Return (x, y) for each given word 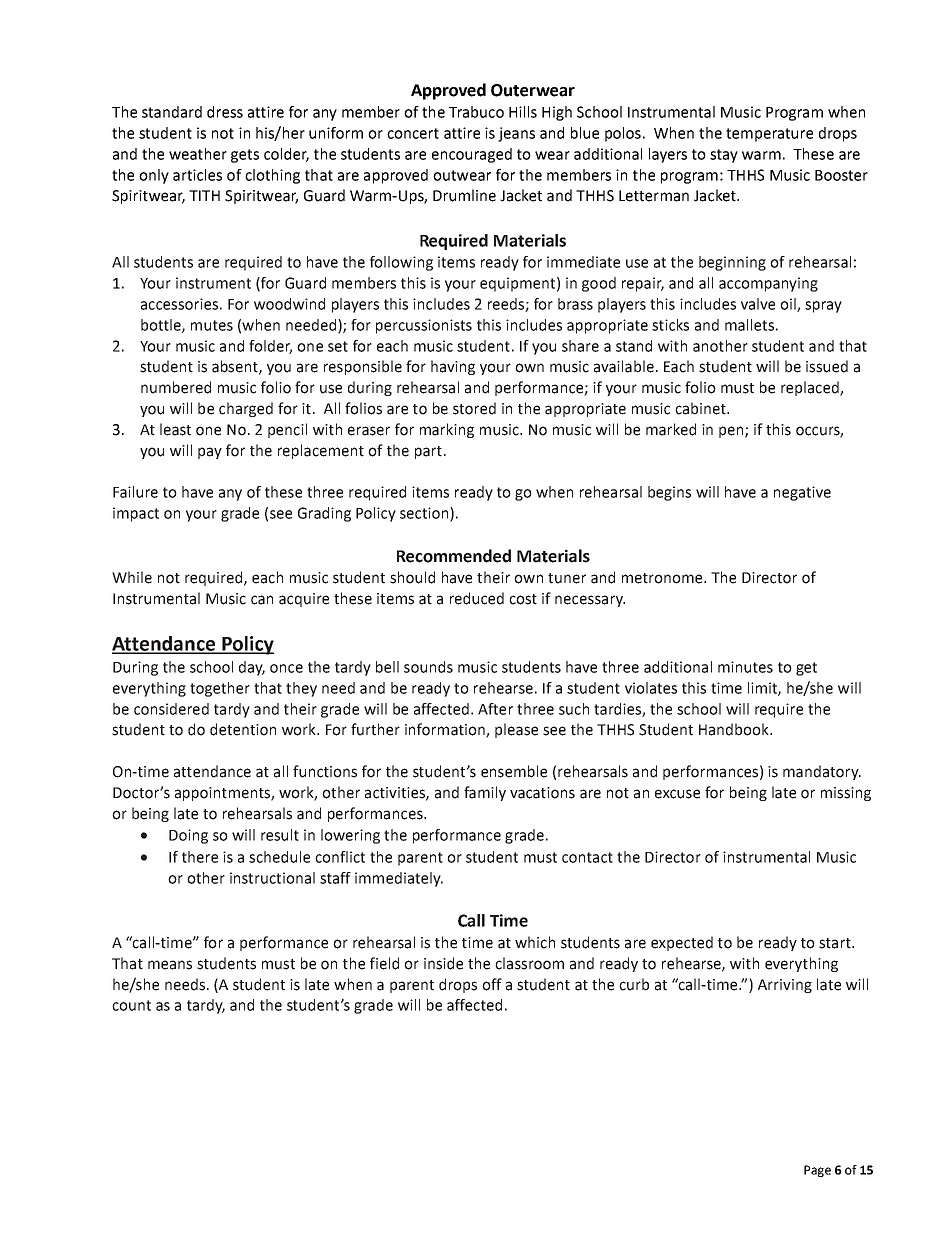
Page (817, 1171)
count (131, 1005)
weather (198, 154)
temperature (769, 135)
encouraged (472, 155)
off (492, 984)
